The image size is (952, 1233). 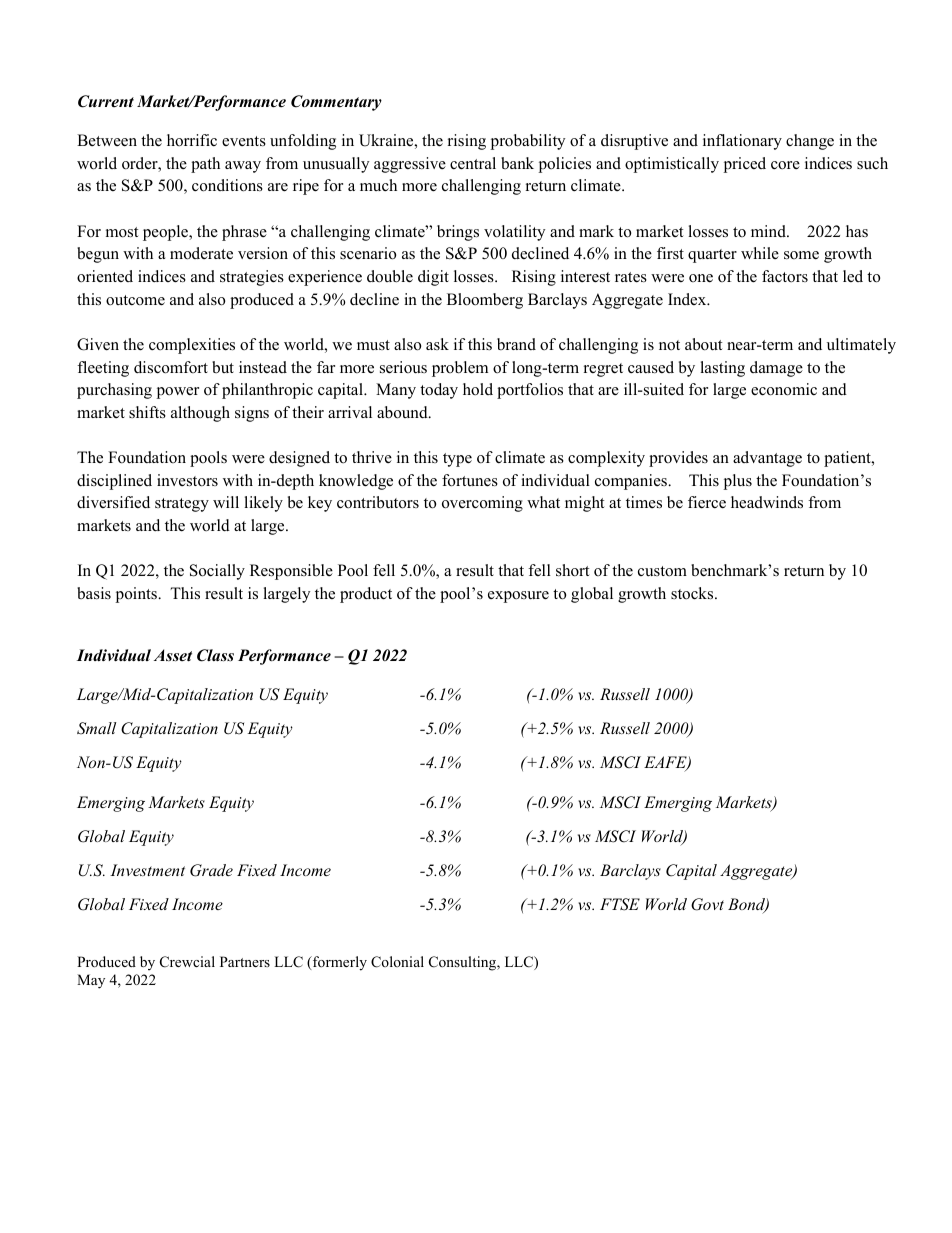 I want to click on Partners, so click(x=245, y=961).
